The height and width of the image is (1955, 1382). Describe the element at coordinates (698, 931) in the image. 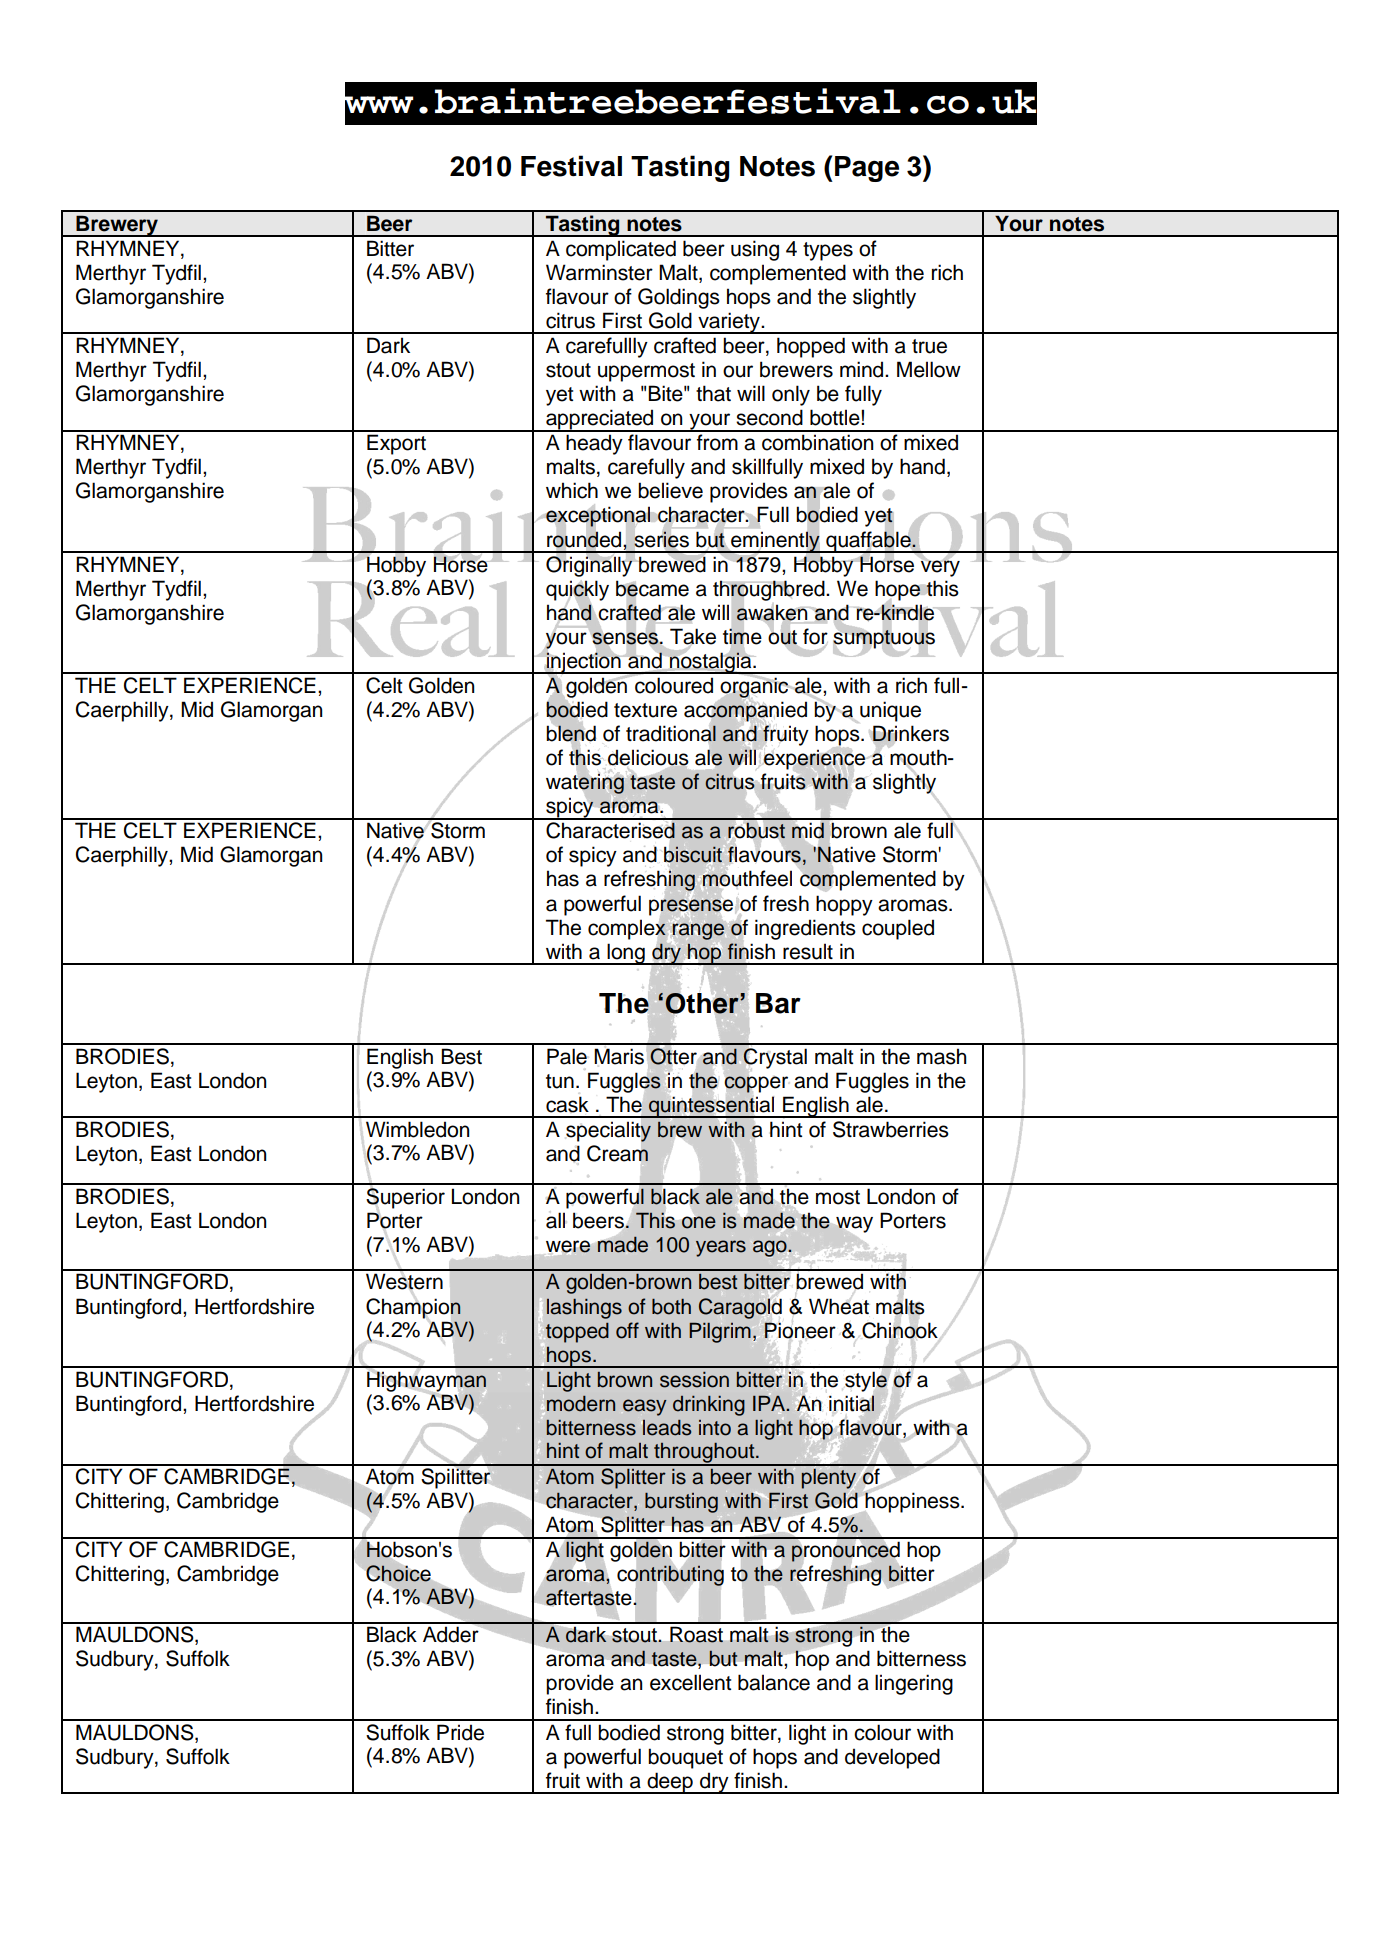

I see `range` at that location.
